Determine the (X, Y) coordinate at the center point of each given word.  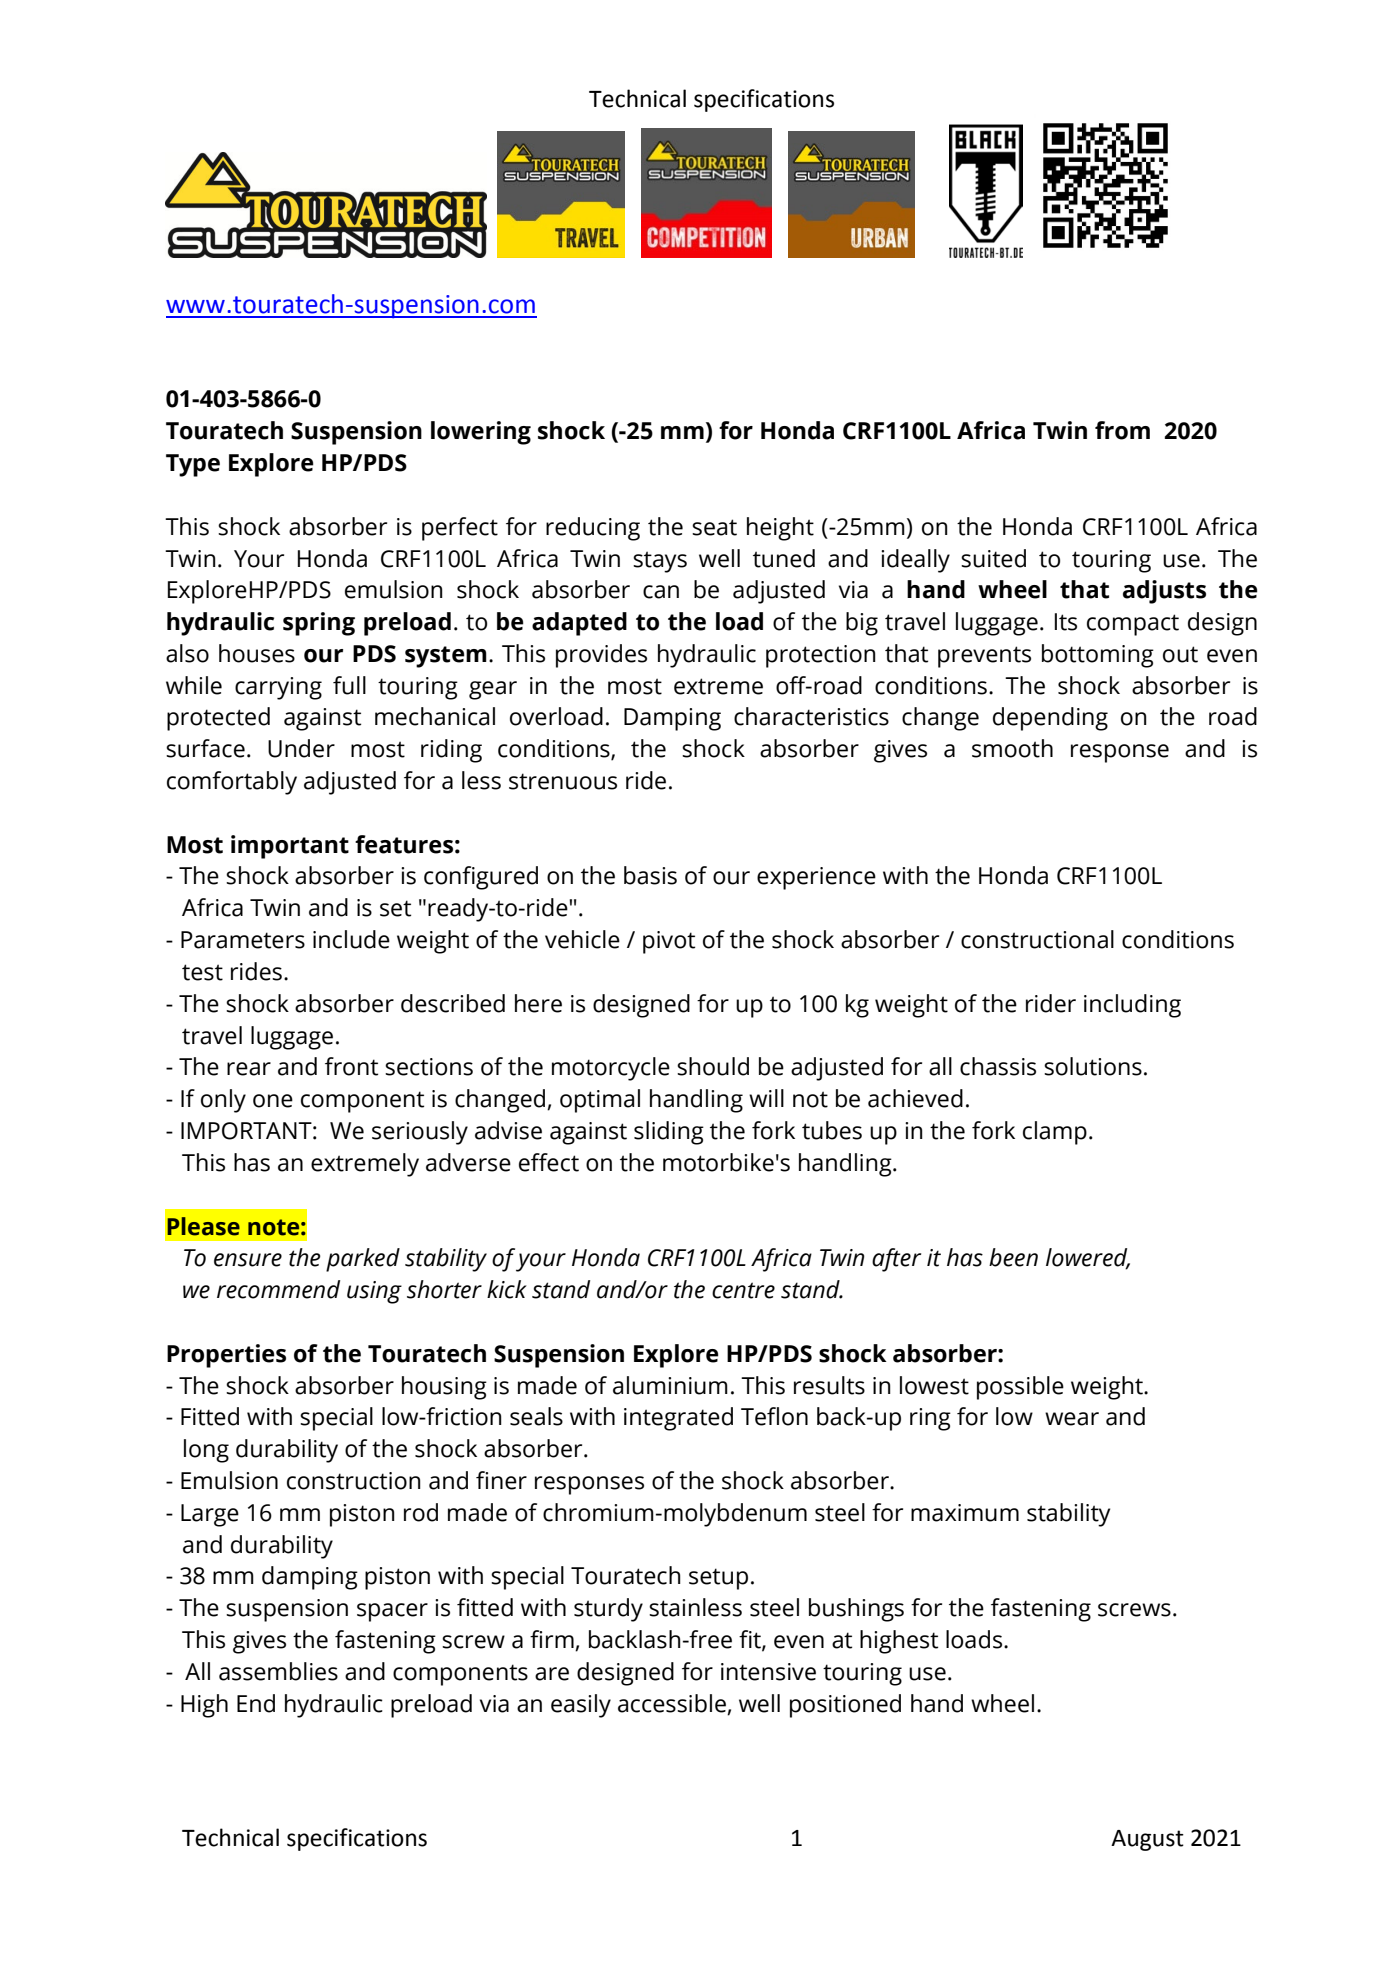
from (1122, 430)
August (1147, 1840)
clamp (1055, 1133)
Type (193, 465)
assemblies (278, 1671)
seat (714, 527)
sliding (669, 1133)
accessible (672, 1703)
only (223, 1101)
